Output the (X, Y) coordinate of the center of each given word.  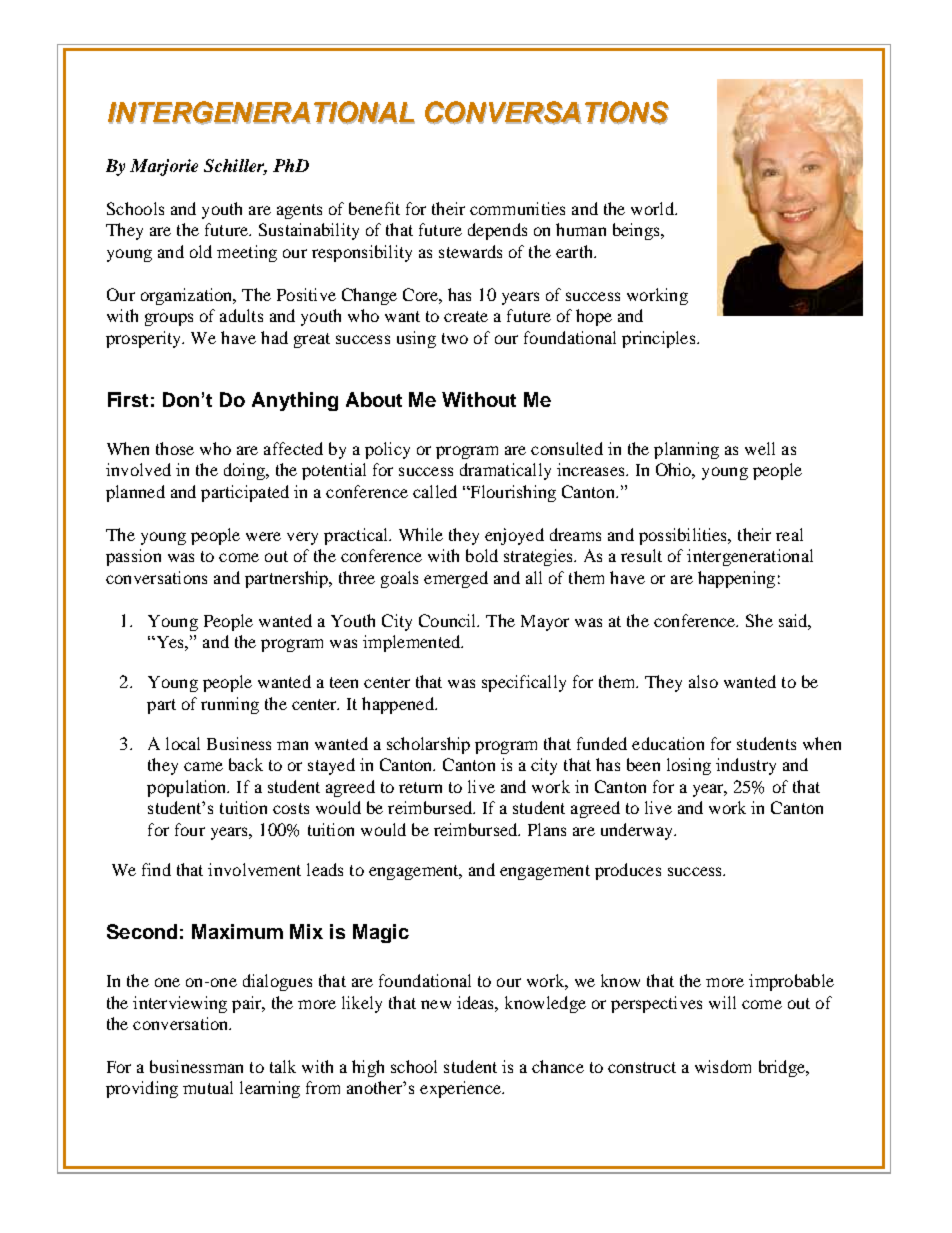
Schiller (235, 167)
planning (686, 450)
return (420, 787)
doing (245, 471)
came (203, 766)
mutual (208, 1087)
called (435, 491)
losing (689, 766)
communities (517, 208)
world (653, 208)
